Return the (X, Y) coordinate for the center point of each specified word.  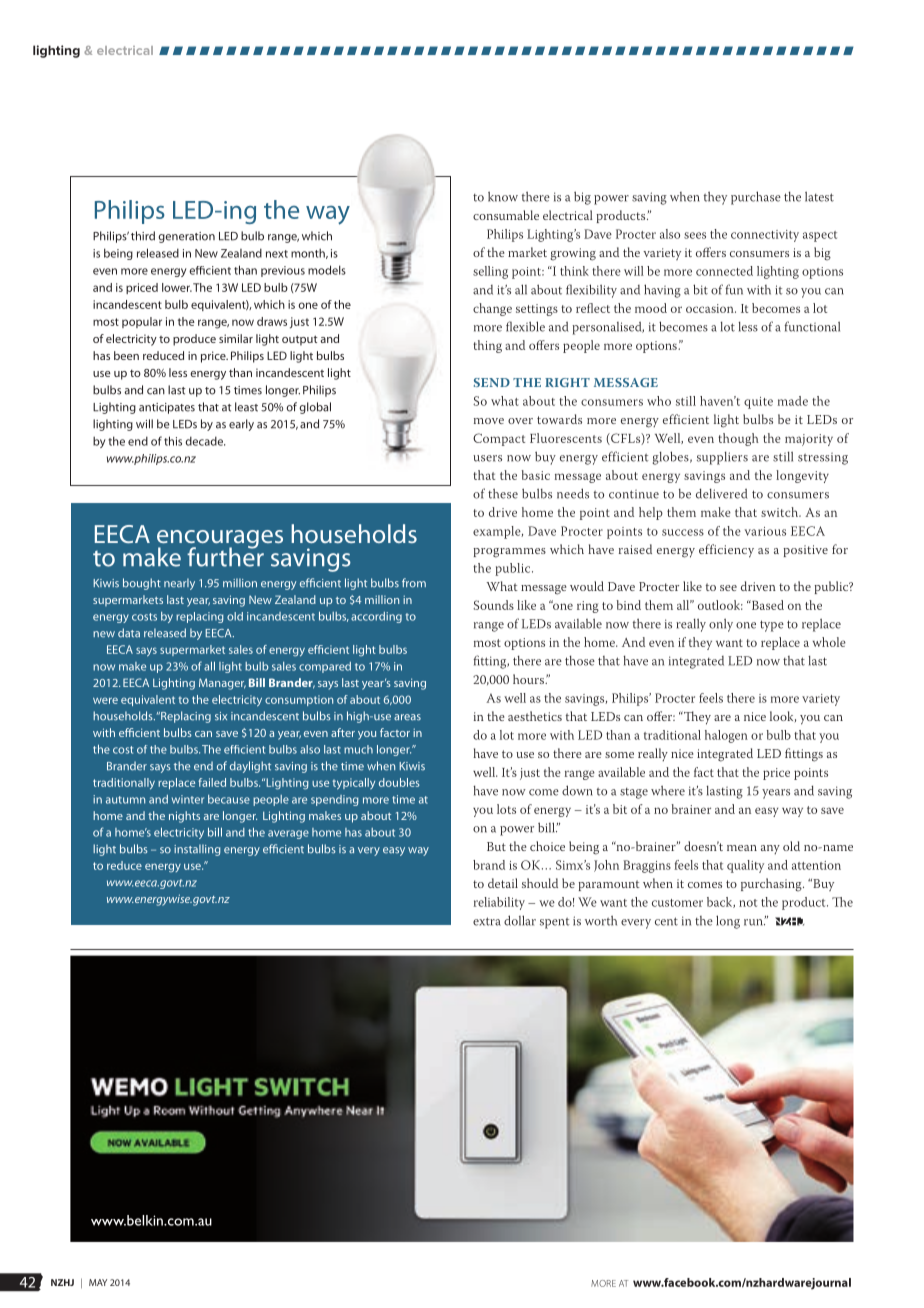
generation (186, 237)
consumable (506, 215)
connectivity (765, 236)
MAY (98, 1282)
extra (487, 921)
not (748, 903)
